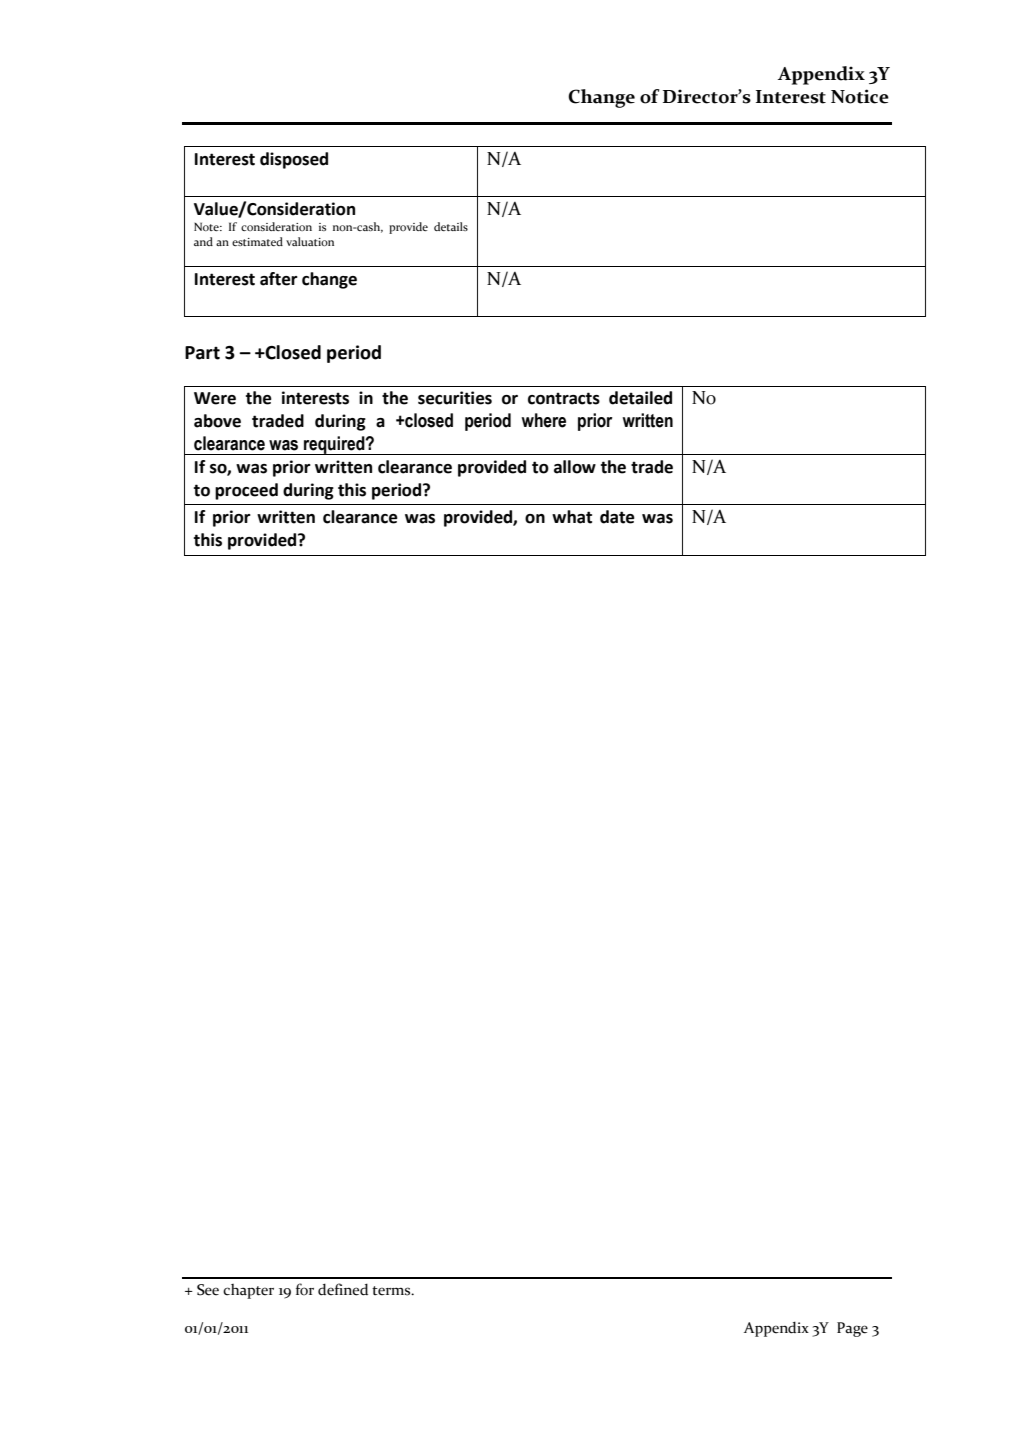 The height and width of the screenshot is (1442, 1020). I want to click on what, so click(572, 517).
